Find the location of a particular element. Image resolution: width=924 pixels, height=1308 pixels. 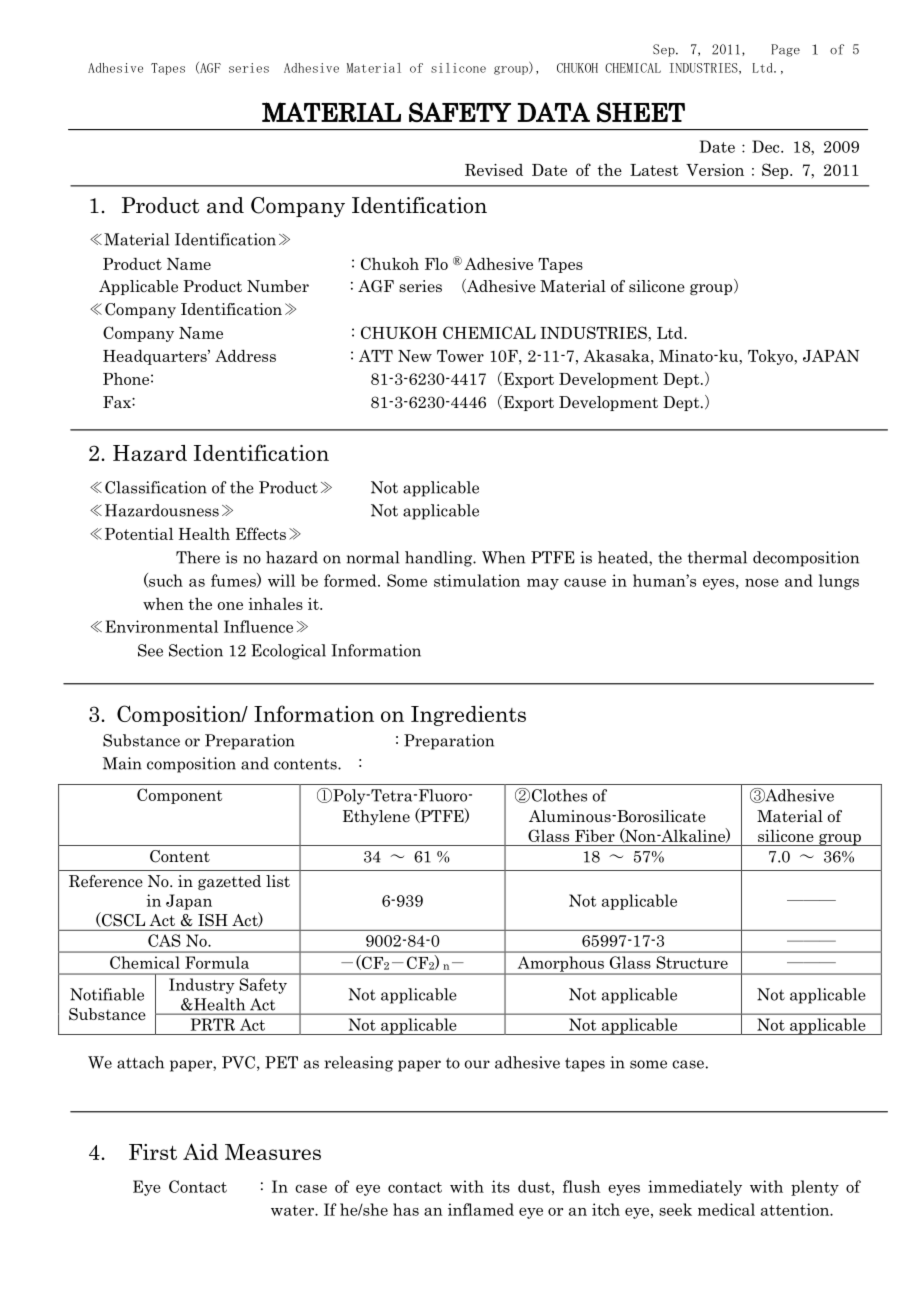

Tower is located at coordinates (460, 356).
